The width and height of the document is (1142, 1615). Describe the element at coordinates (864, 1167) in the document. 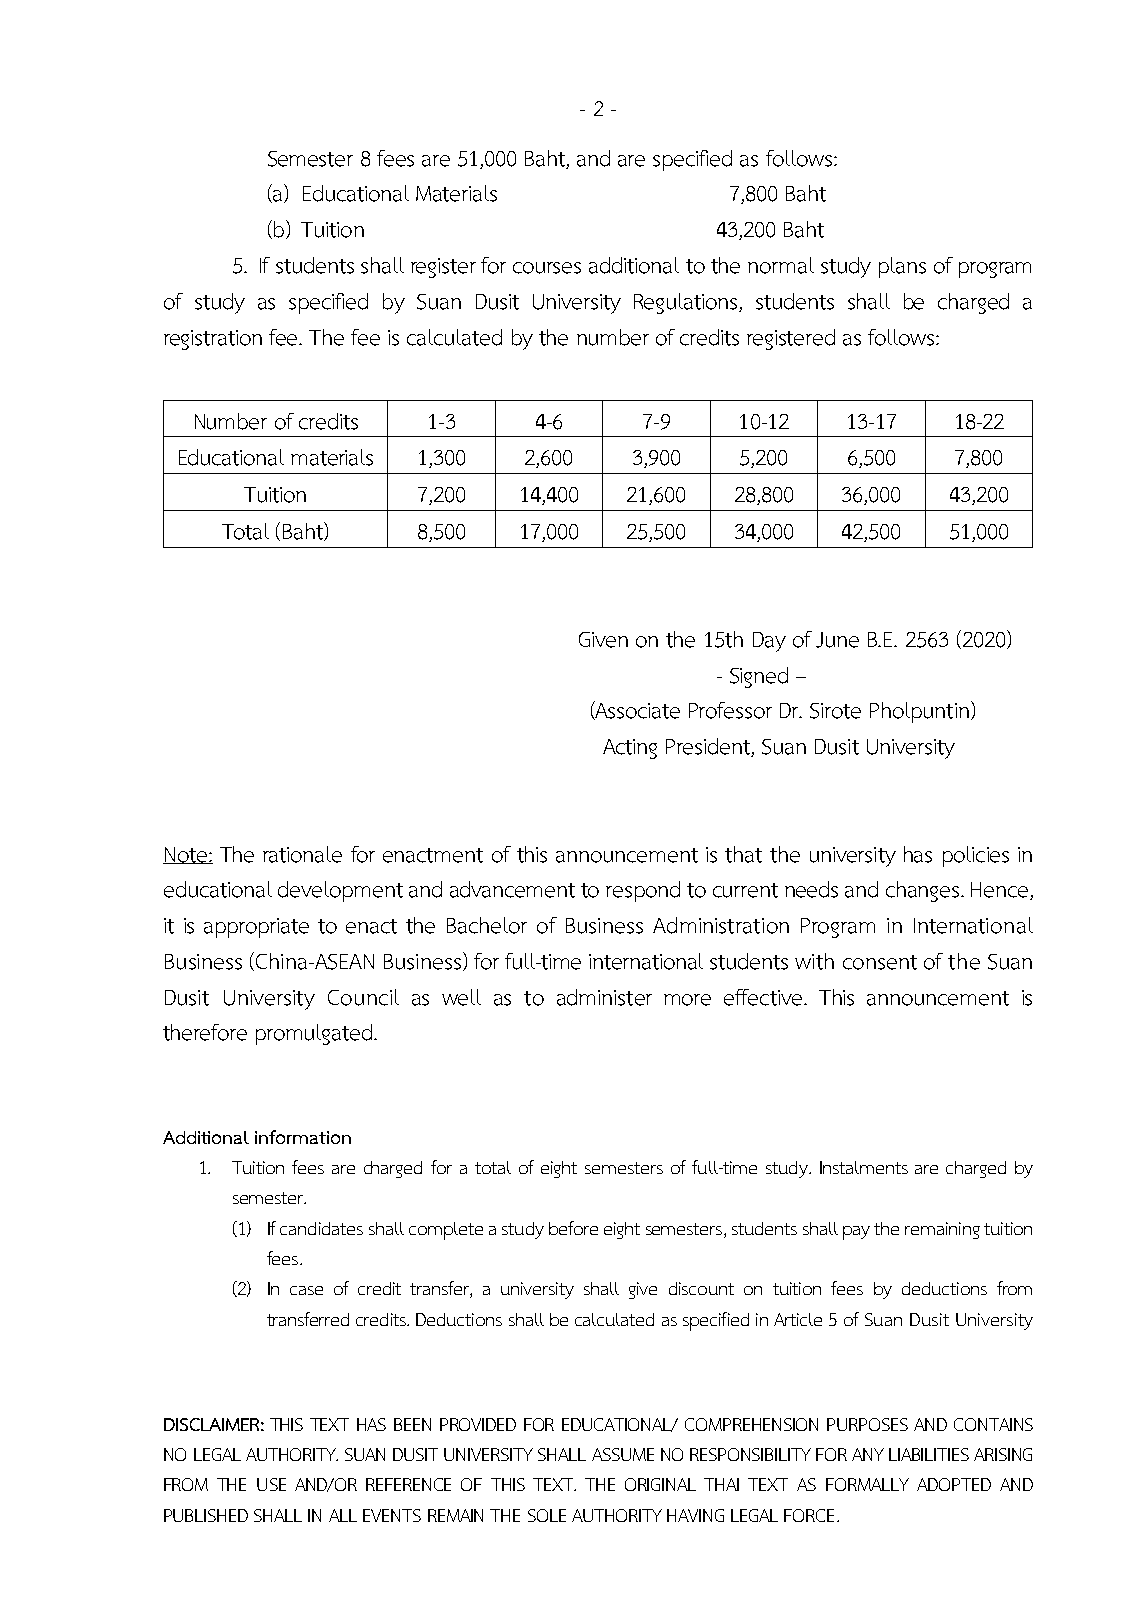

I see `Instalments` at that location.
